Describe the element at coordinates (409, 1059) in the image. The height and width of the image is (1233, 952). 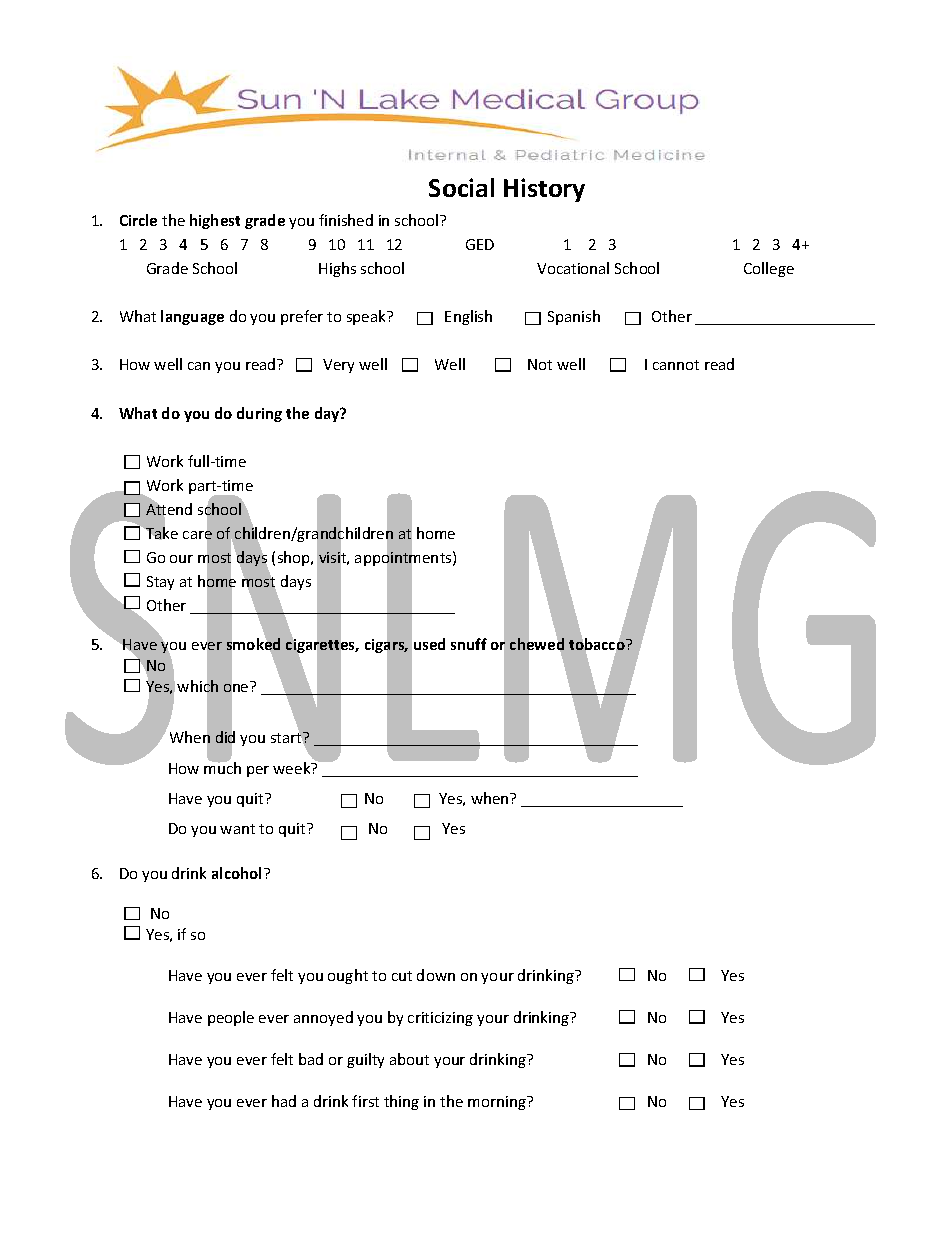
I see `about` at that location.
